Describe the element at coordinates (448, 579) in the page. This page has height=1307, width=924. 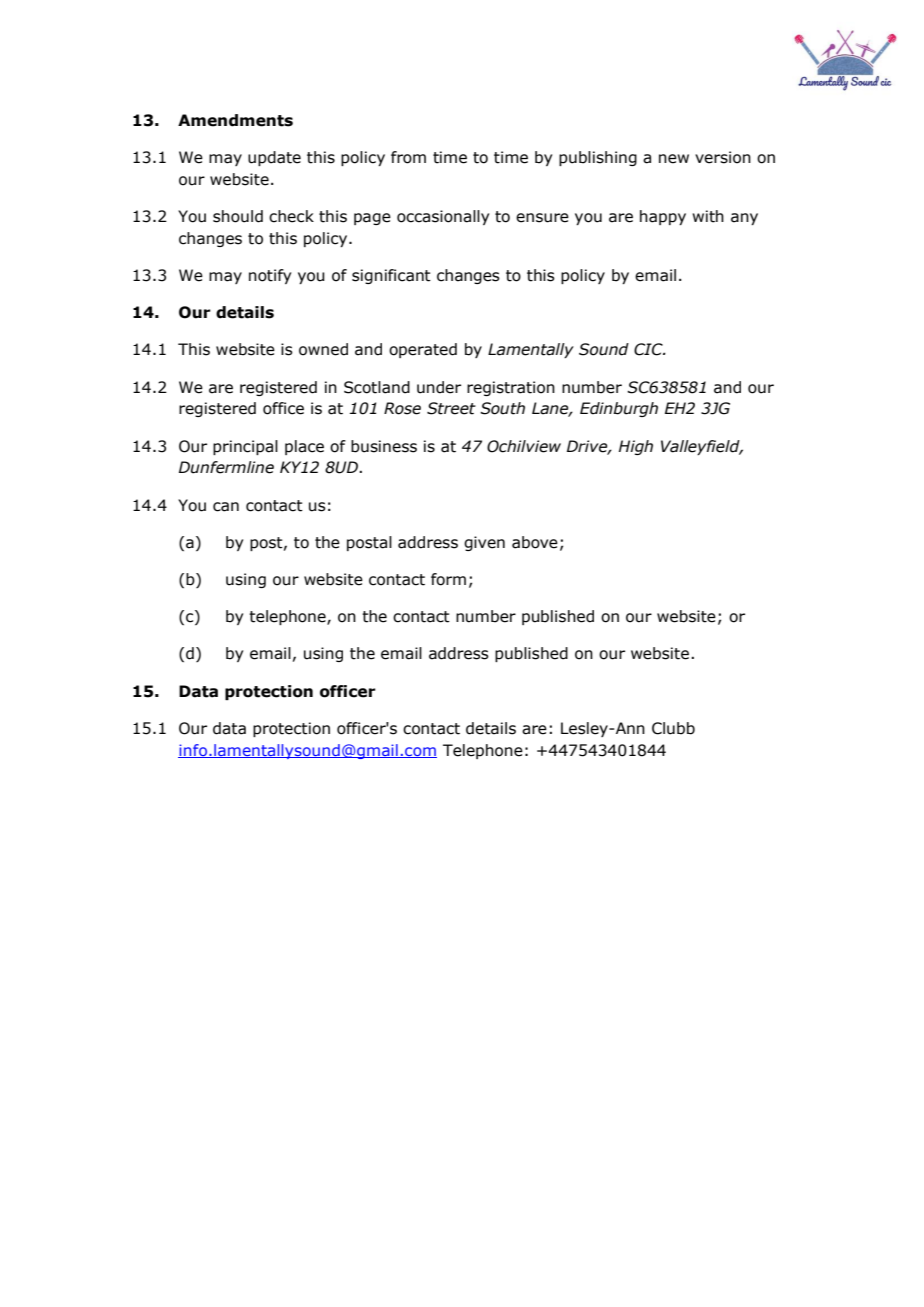
I see `form` at that location.
